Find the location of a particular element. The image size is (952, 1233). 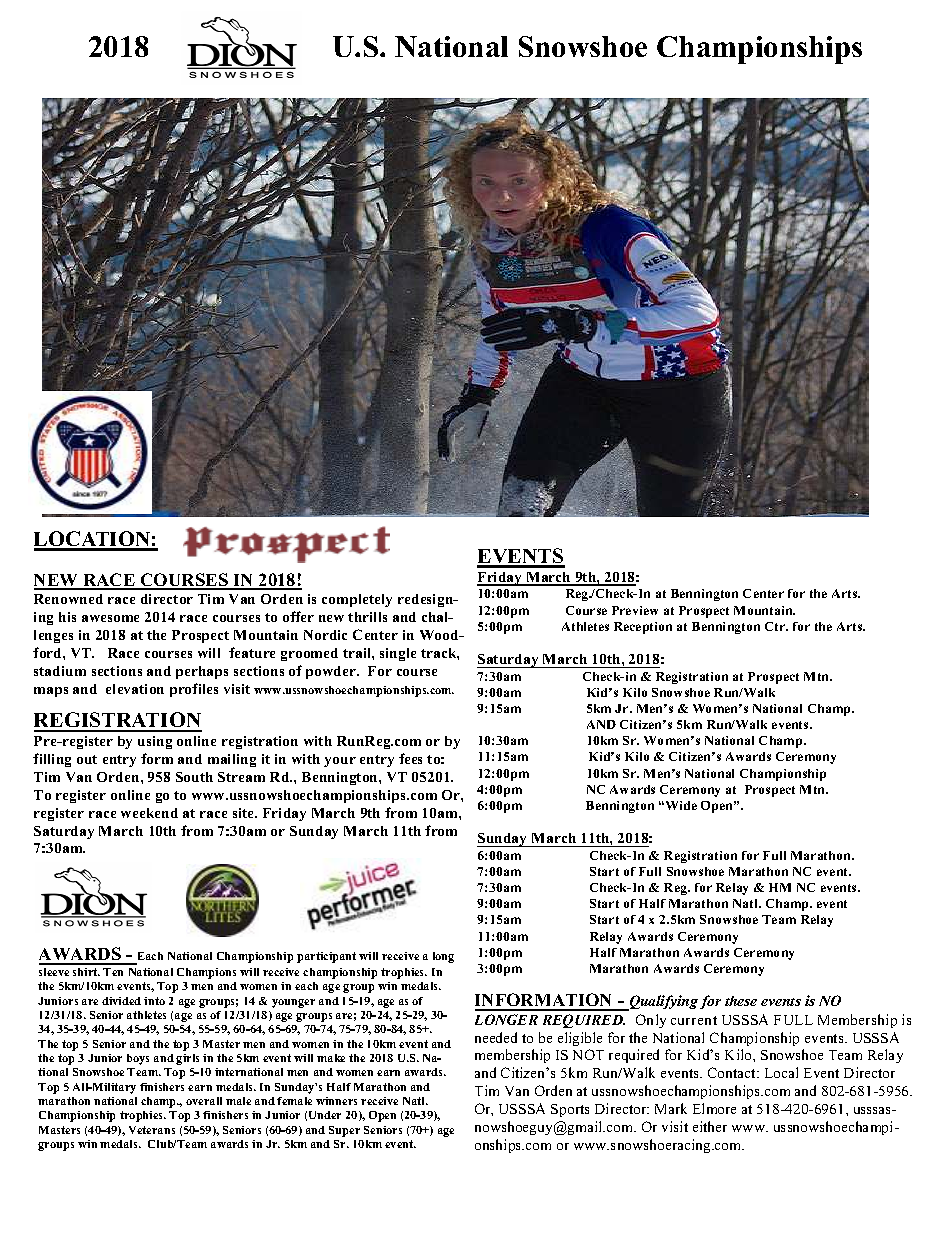

thrills is located at coordinates (367, 617).
